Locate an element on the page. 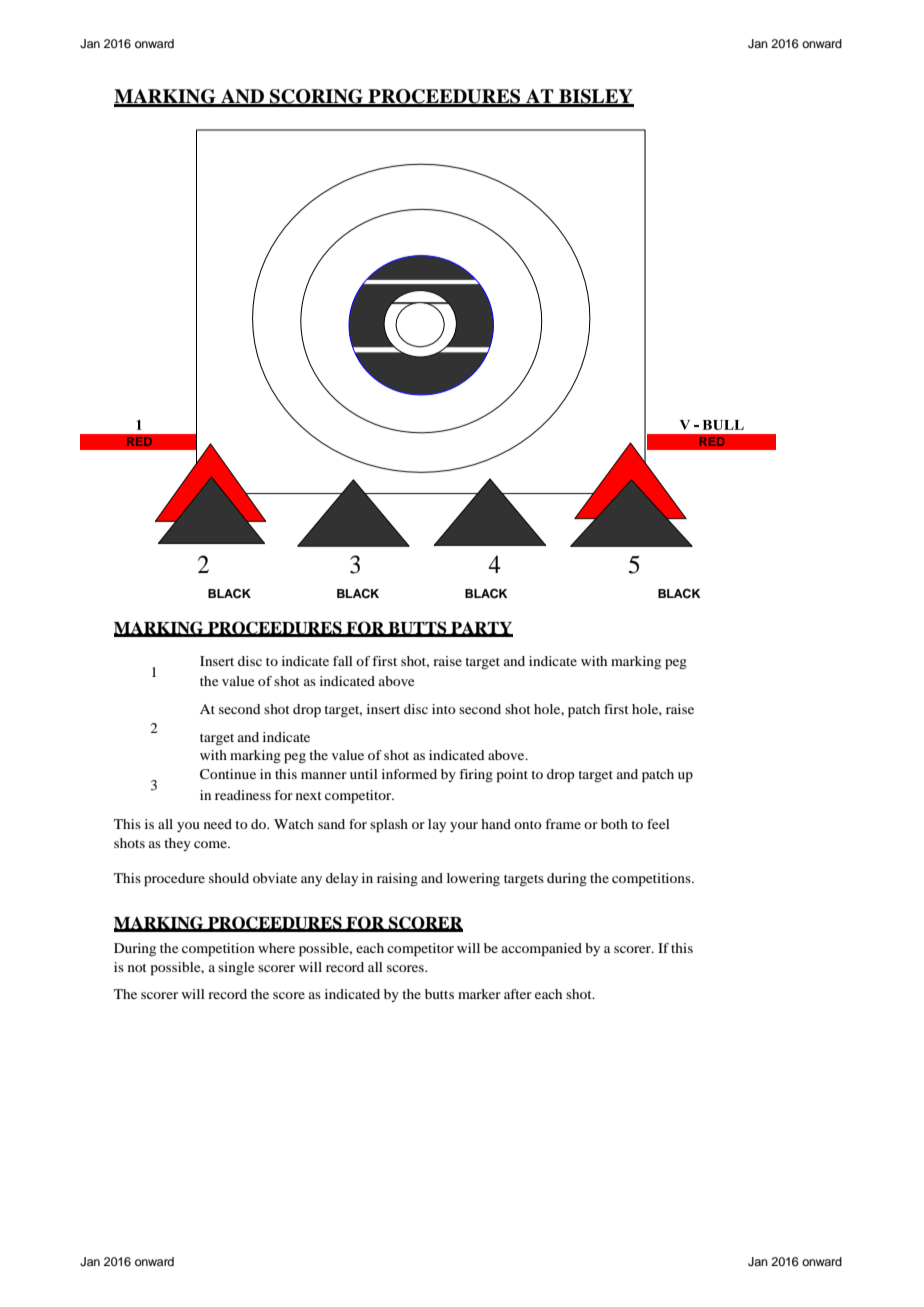 The height and width of the image is (1307, 924). marker is located at coordinates (479, 994).
